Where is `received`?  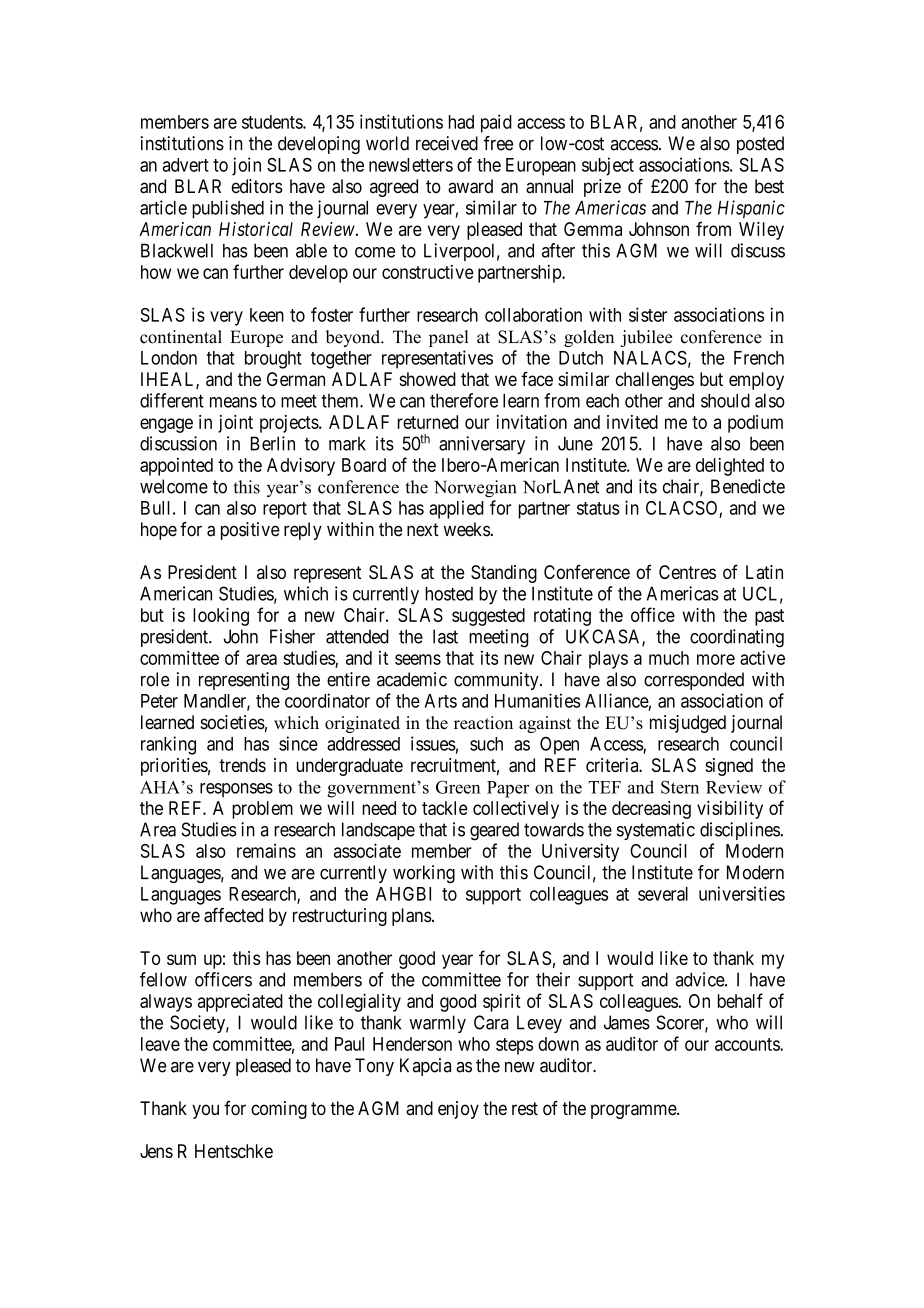
received is located at coordinates (447, 143).
